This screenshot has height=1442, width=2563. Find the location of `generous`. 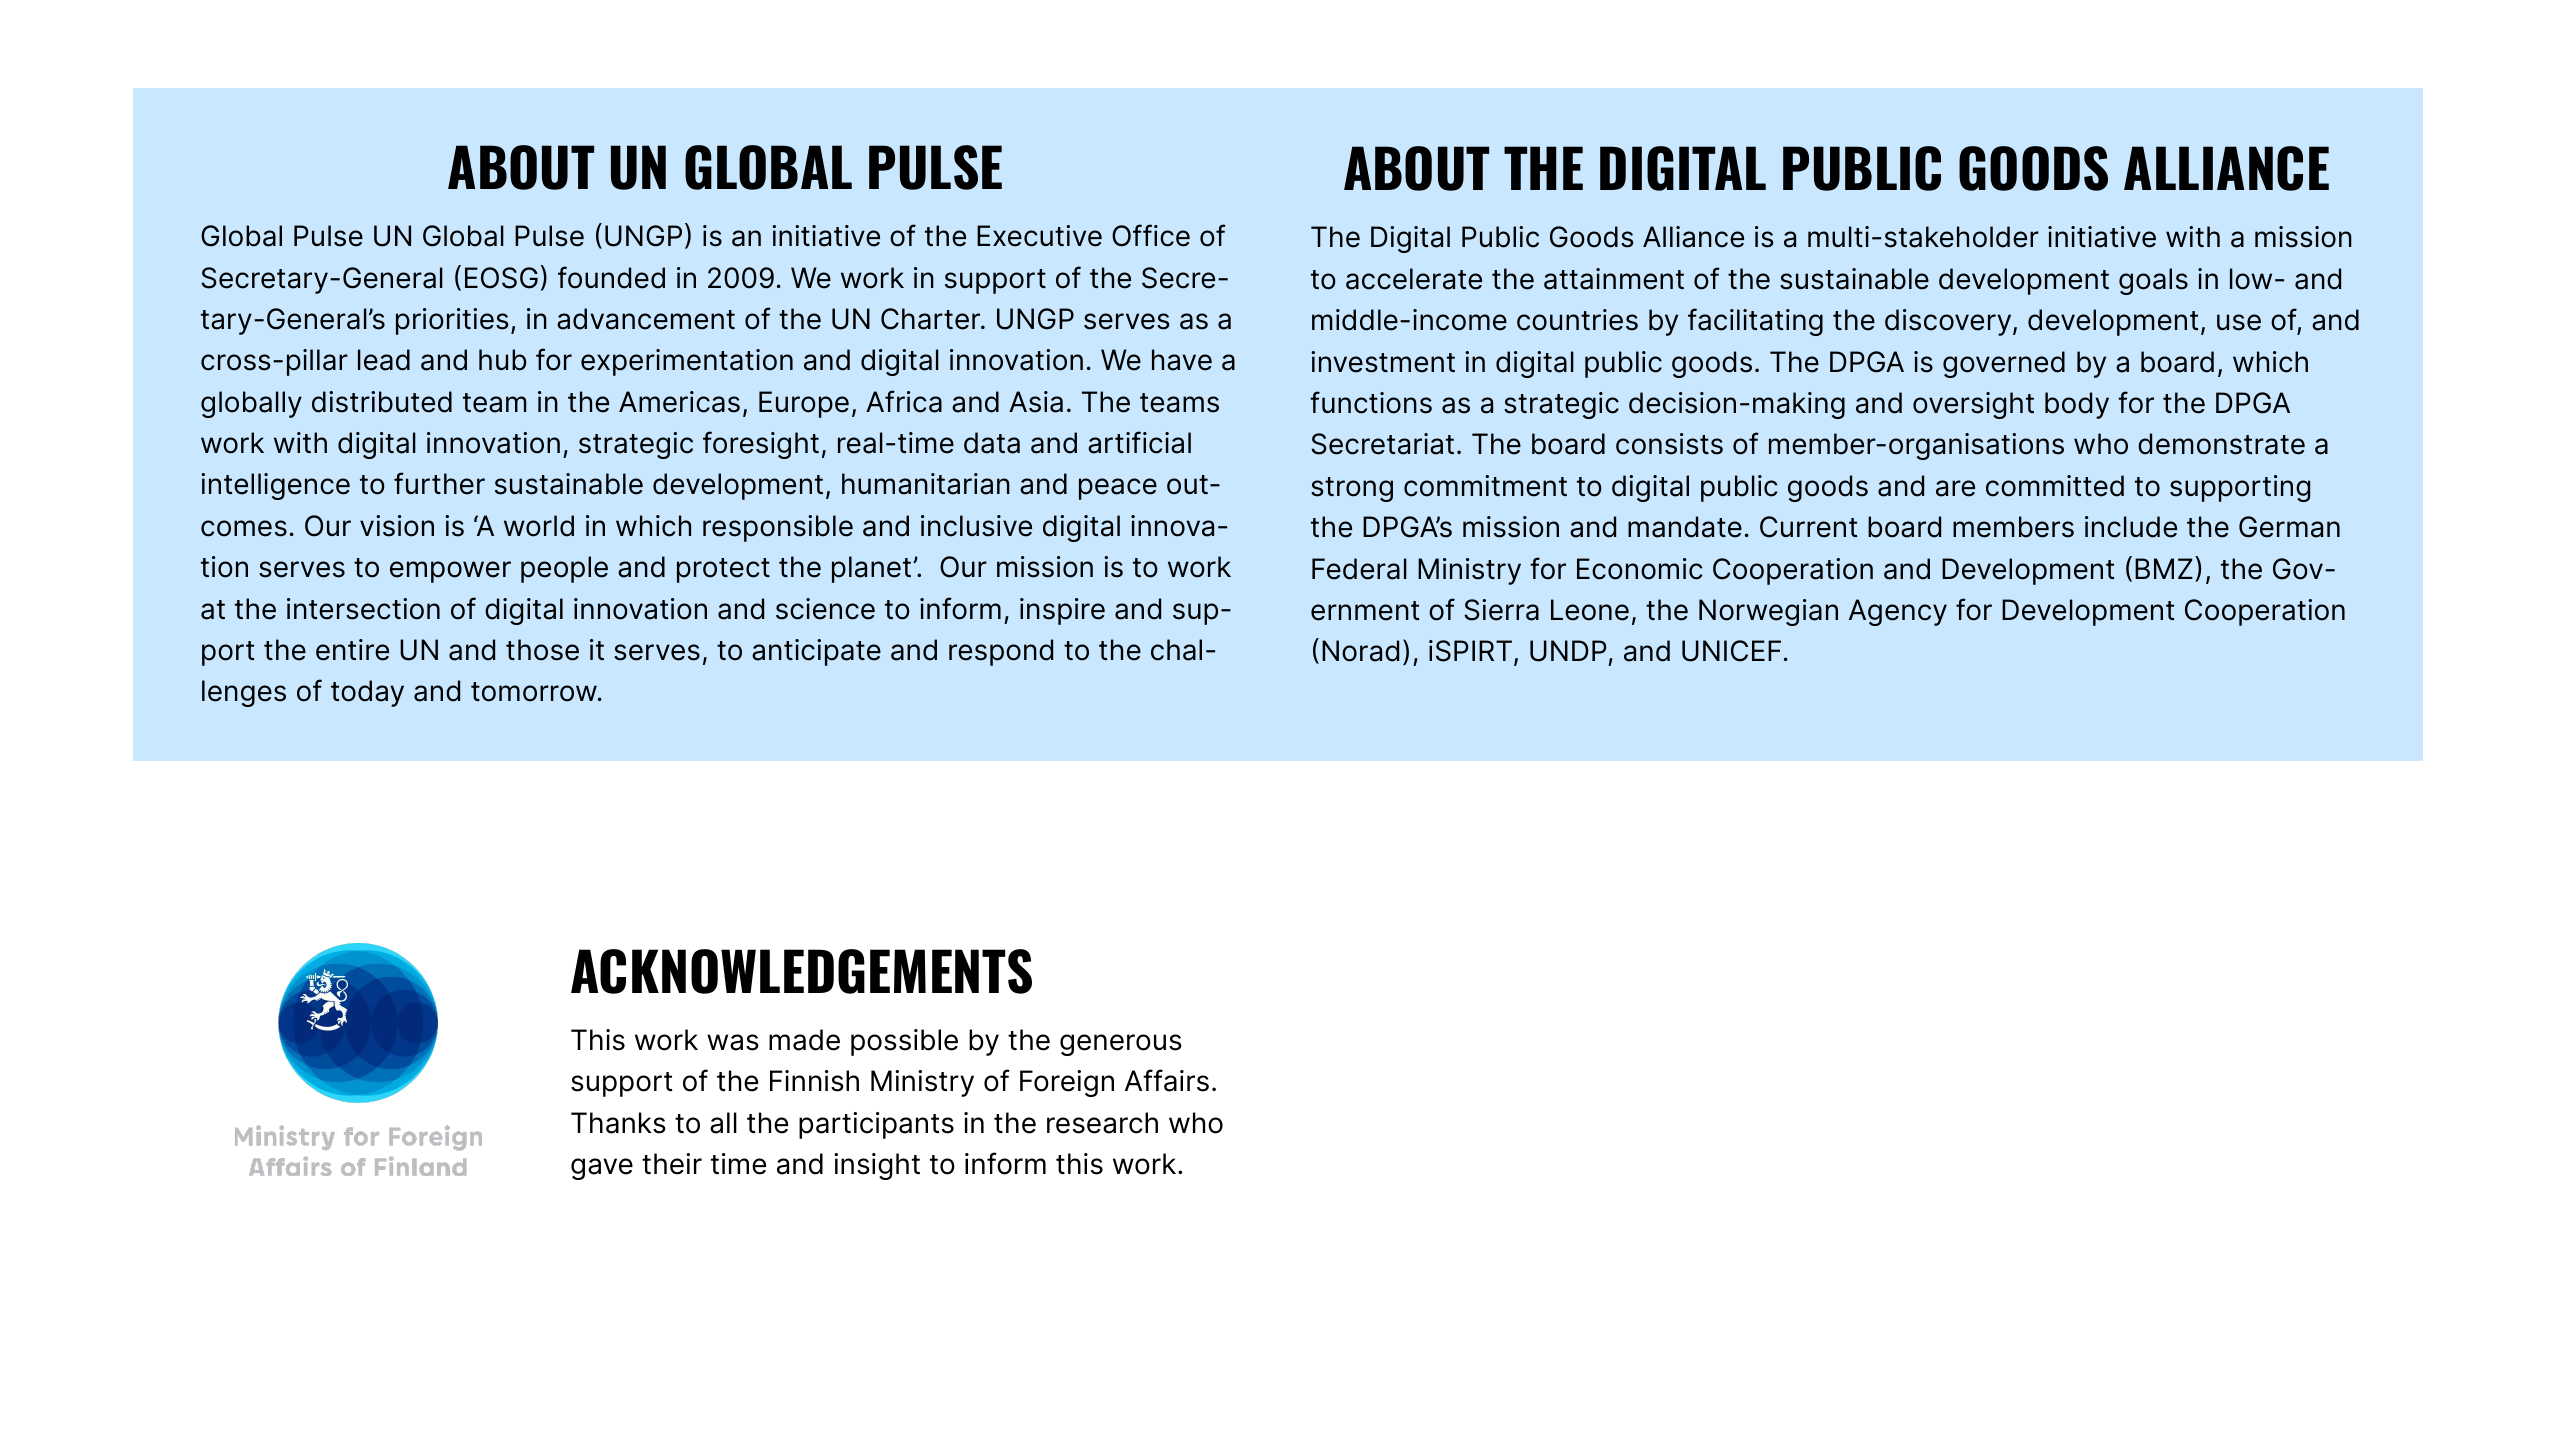

generous is located at coordinates (1121, 1045).
